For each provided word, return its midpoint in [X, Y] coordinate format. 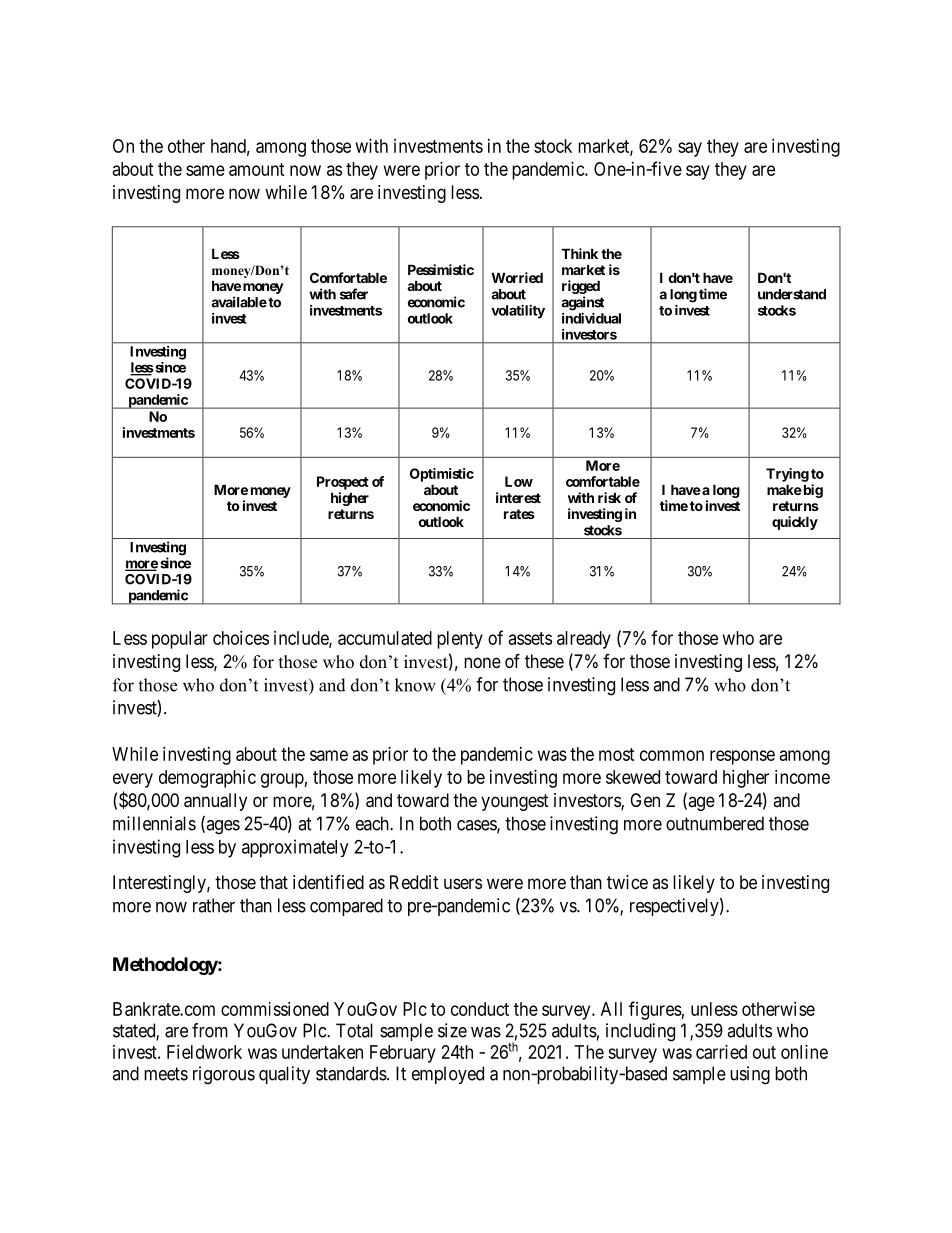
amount [257, 169]
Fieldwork [204, 1052]
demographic [207, 779]
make [784, 489]
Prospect [343, 483]
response [742, 757]
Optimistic [442, 475]
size [452, 1030]
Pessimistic [441, 269]
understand [792, 294]
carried [721, 1052]
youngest [515, 802]
